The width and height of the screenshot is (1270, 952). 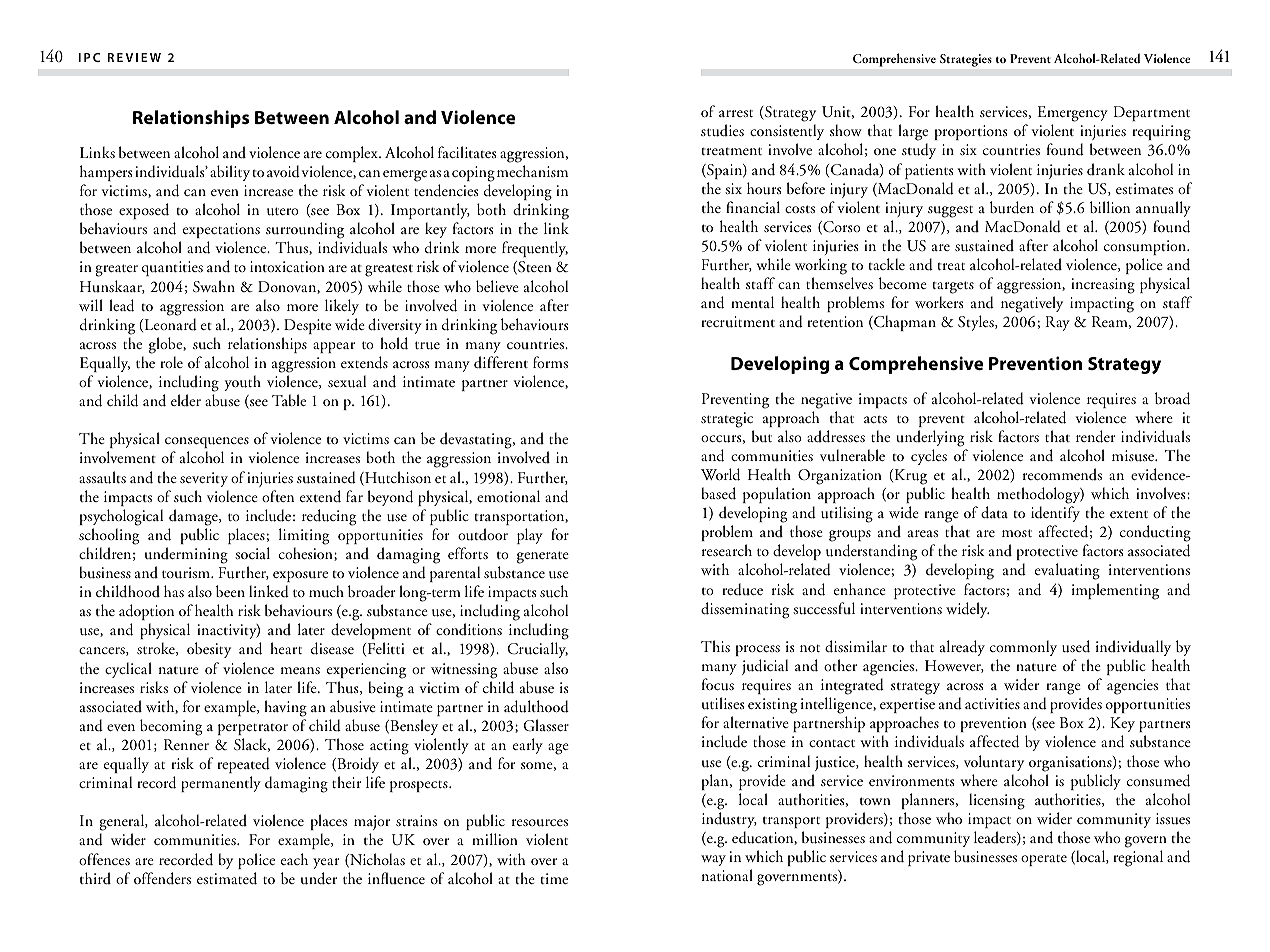 I want to click on Leonard, so click(x=169, y=325).
